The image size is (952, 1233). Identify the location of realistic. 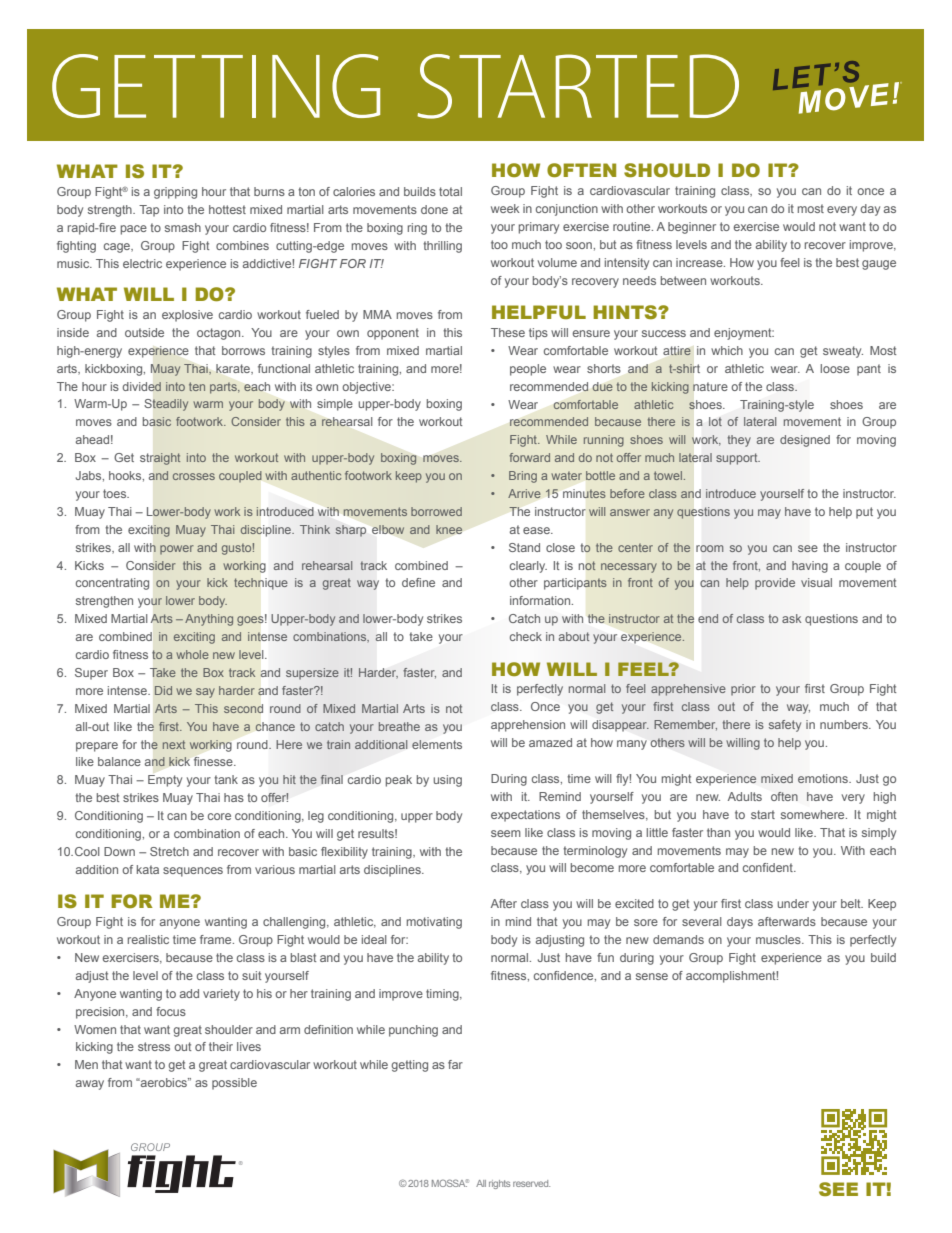
(148, 939).
